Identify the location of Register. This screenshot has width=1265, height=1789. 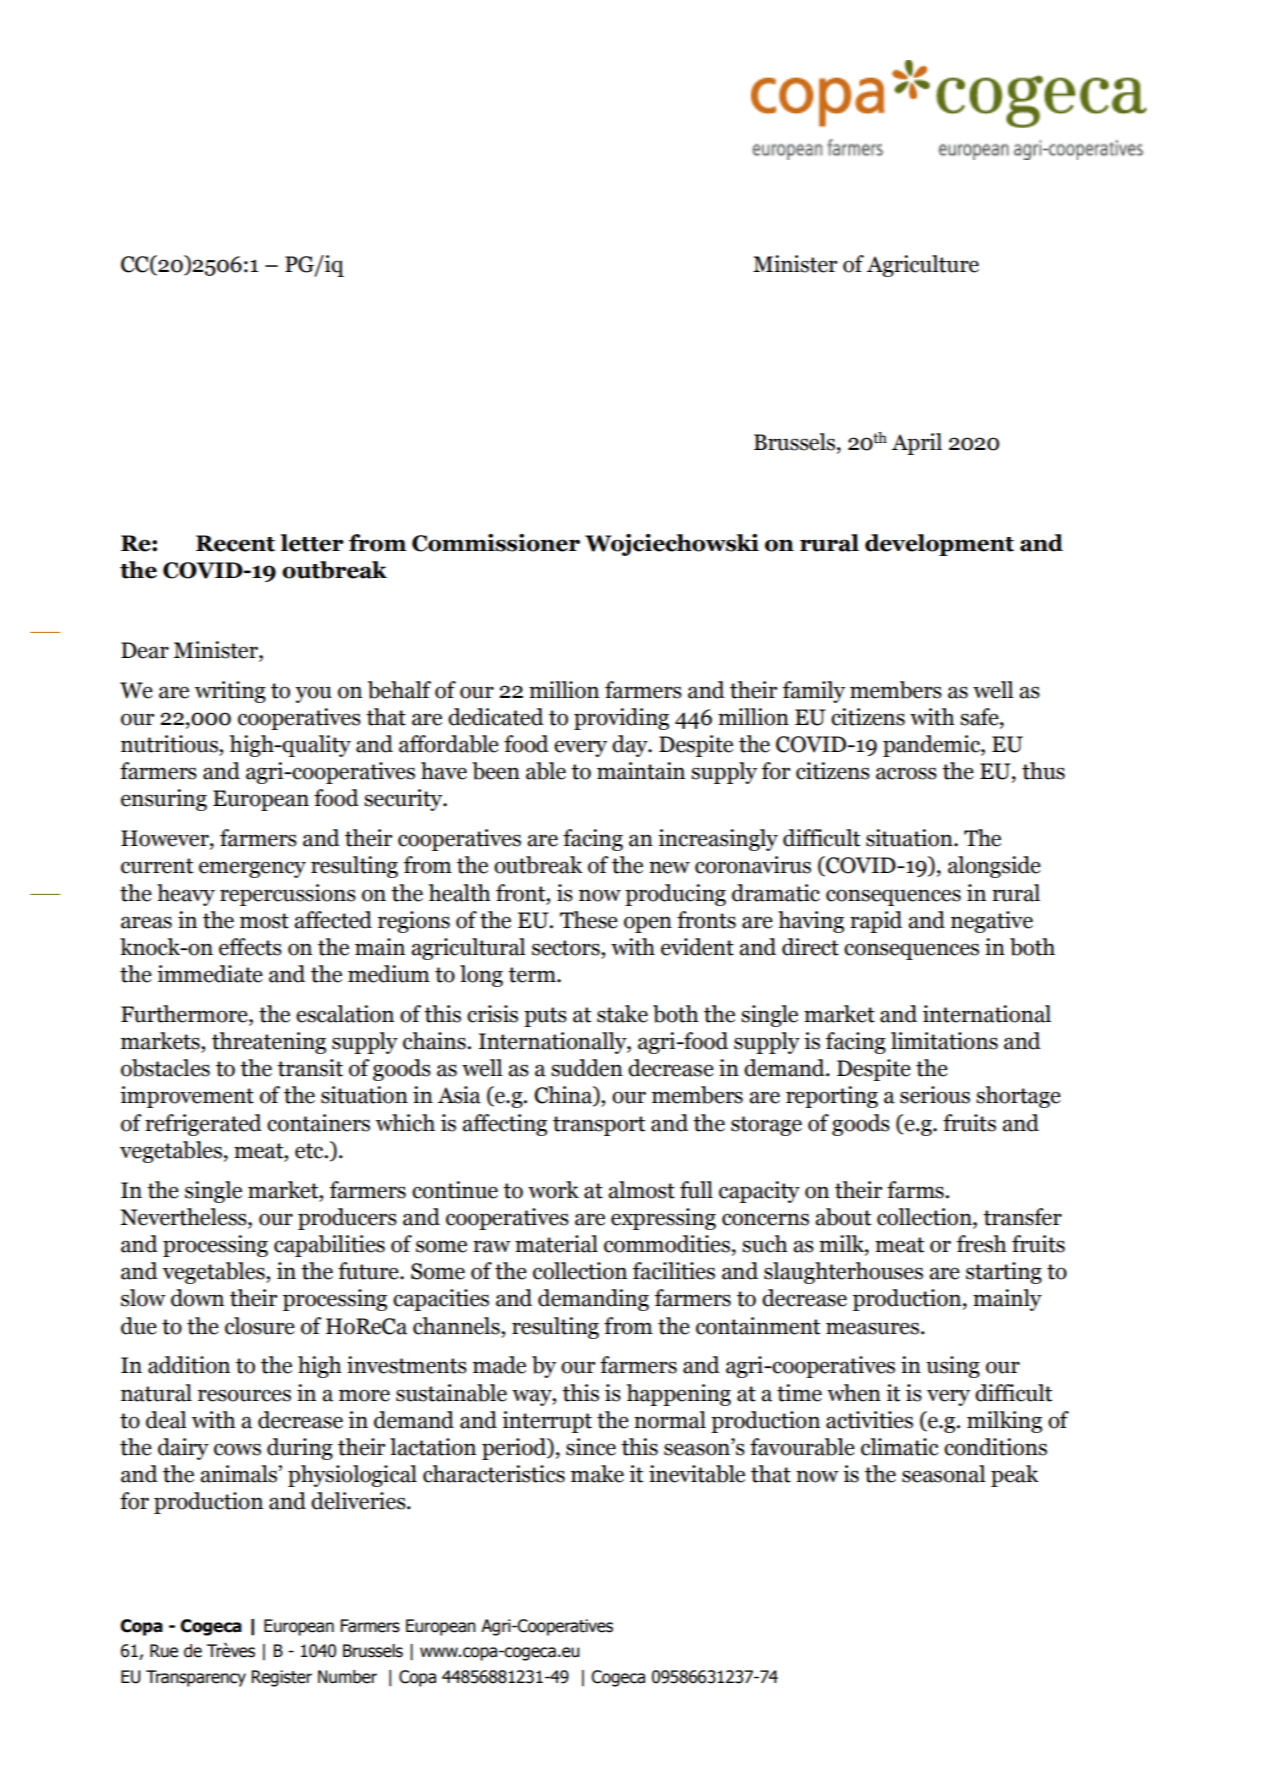
(282, 1678).
